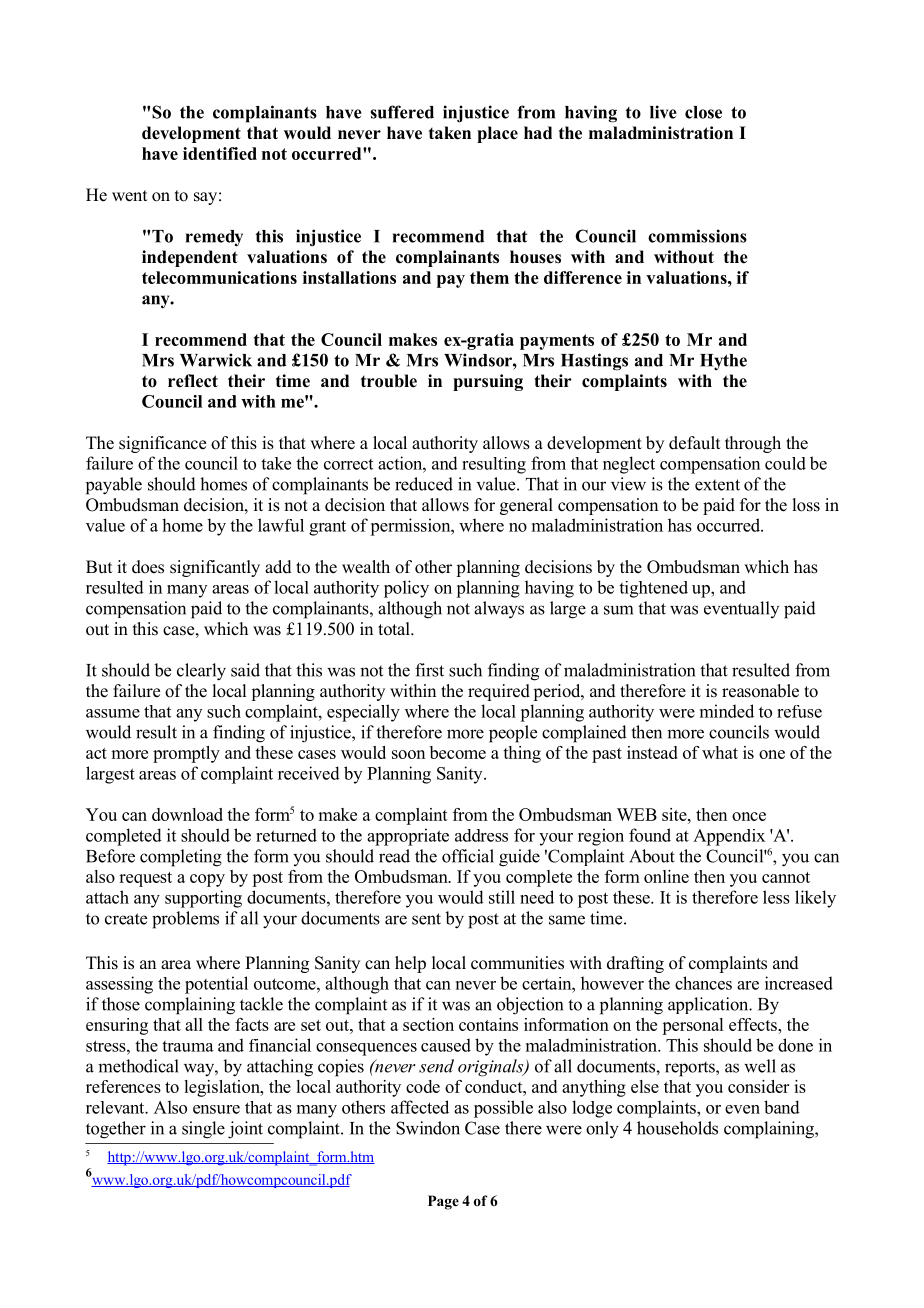 The width and height of the page is (924, 1308). I want to click on single, so click(203, 1130).
